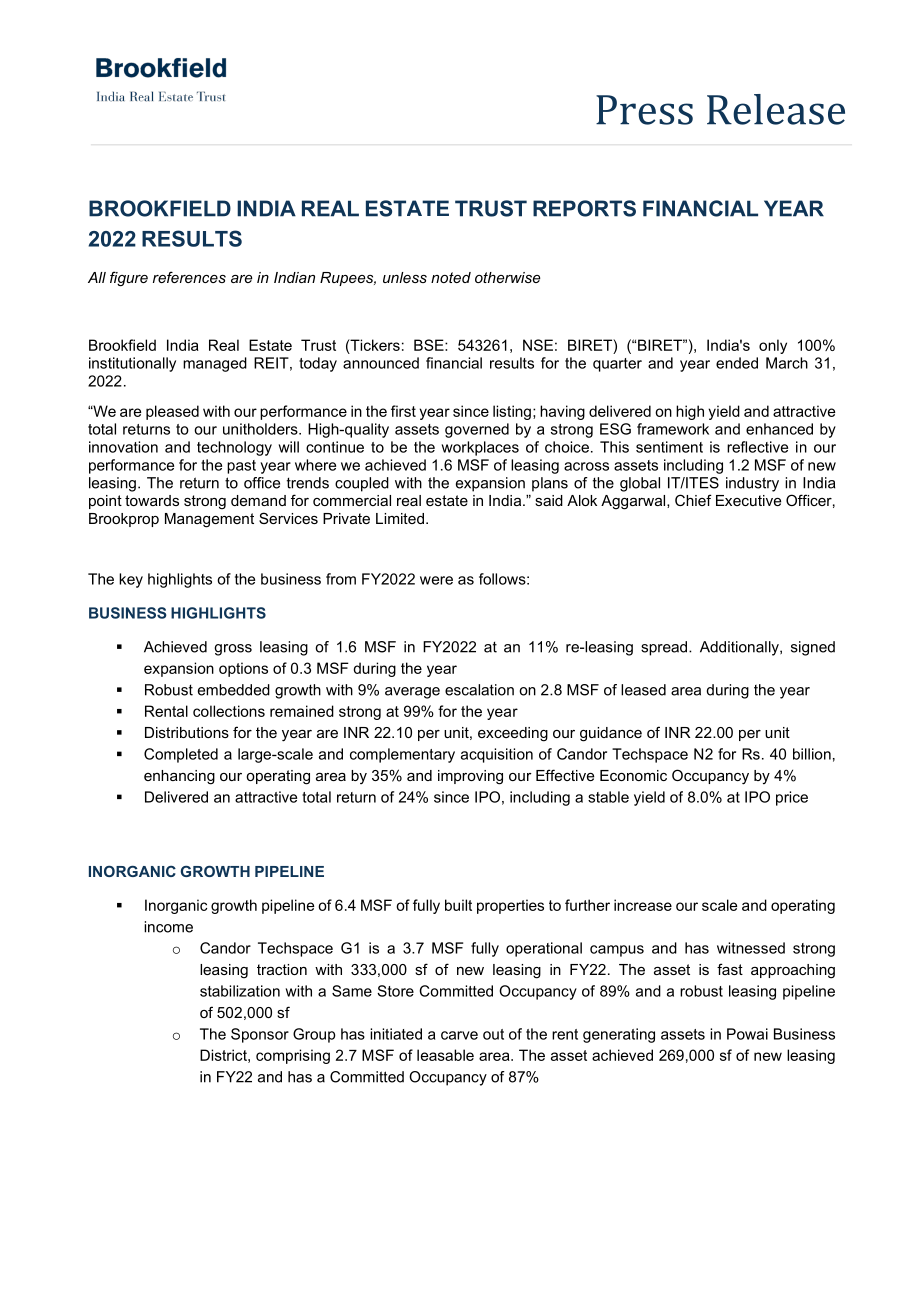  What do you see at coordinates (451, 277) in the screenshot?
I see `noted` at bounding box center [451, 277].
